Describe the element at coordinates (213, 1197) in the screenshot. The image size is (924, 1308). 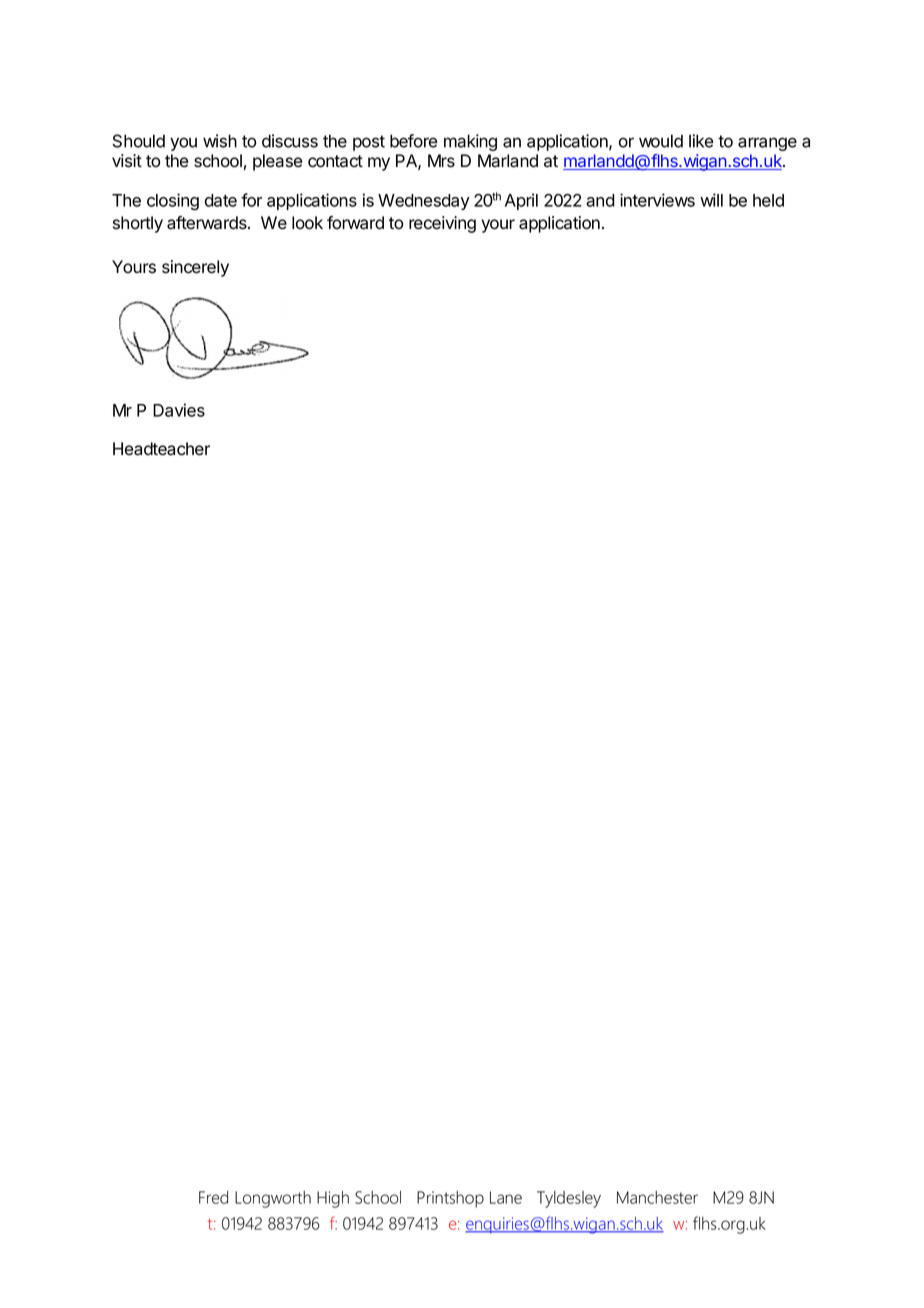
I see `Fred` at that location.
